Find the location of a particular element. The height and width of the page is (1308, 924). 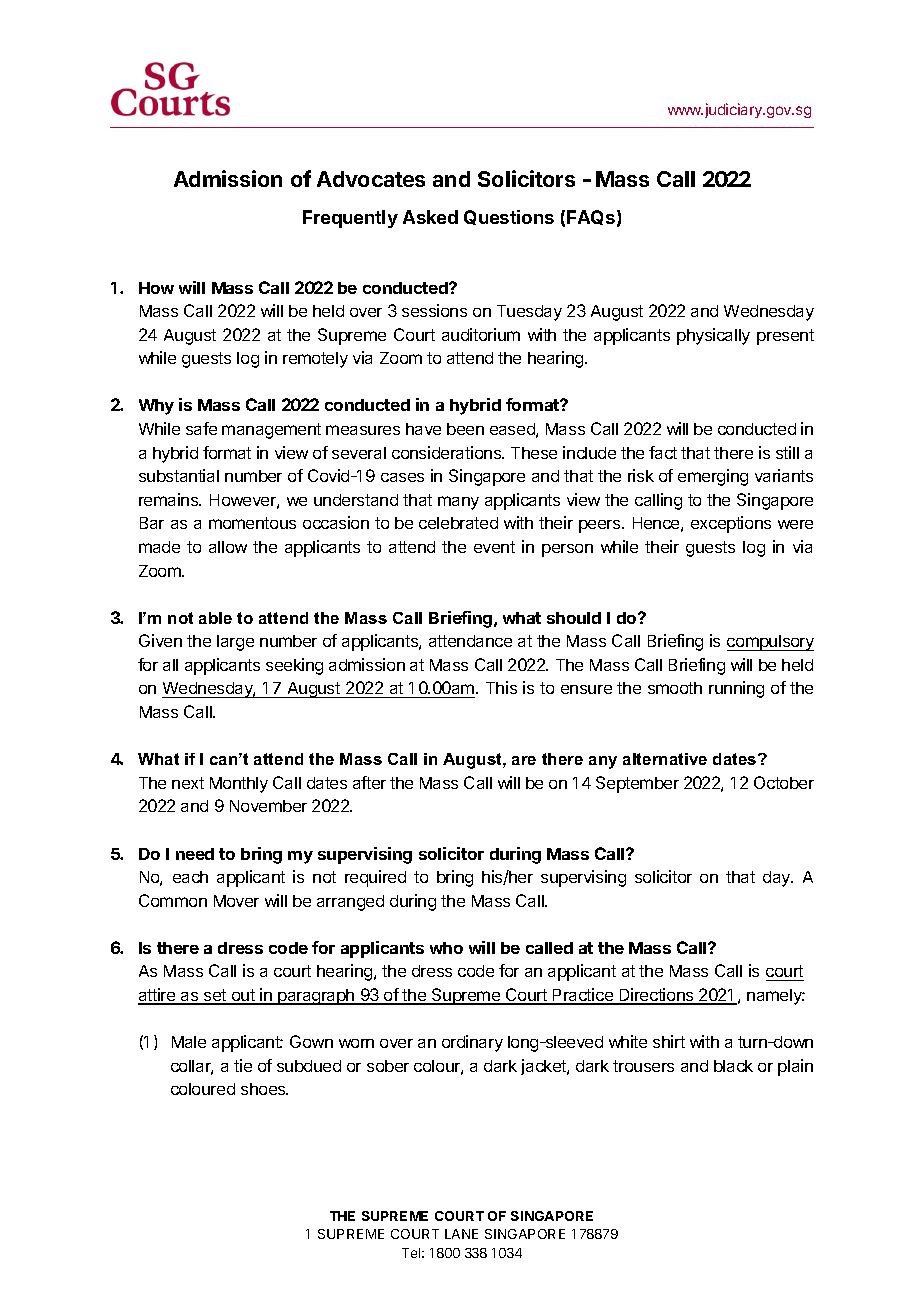

LANE is located at coordinates (461, 1234).
